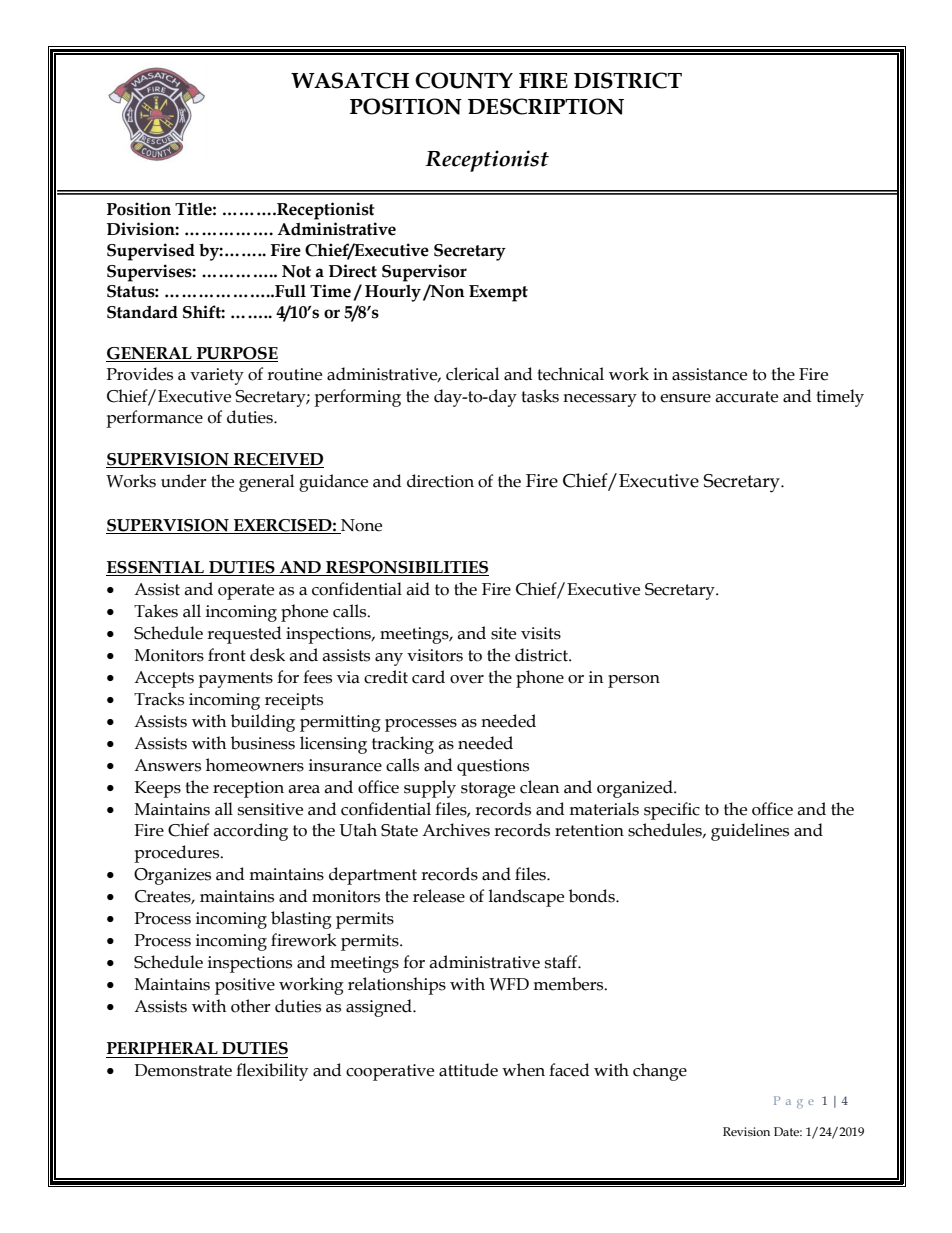 The height and width of the screenshot is (1233, 952). I want to click on Demonstrate, so click(183, 1070).
